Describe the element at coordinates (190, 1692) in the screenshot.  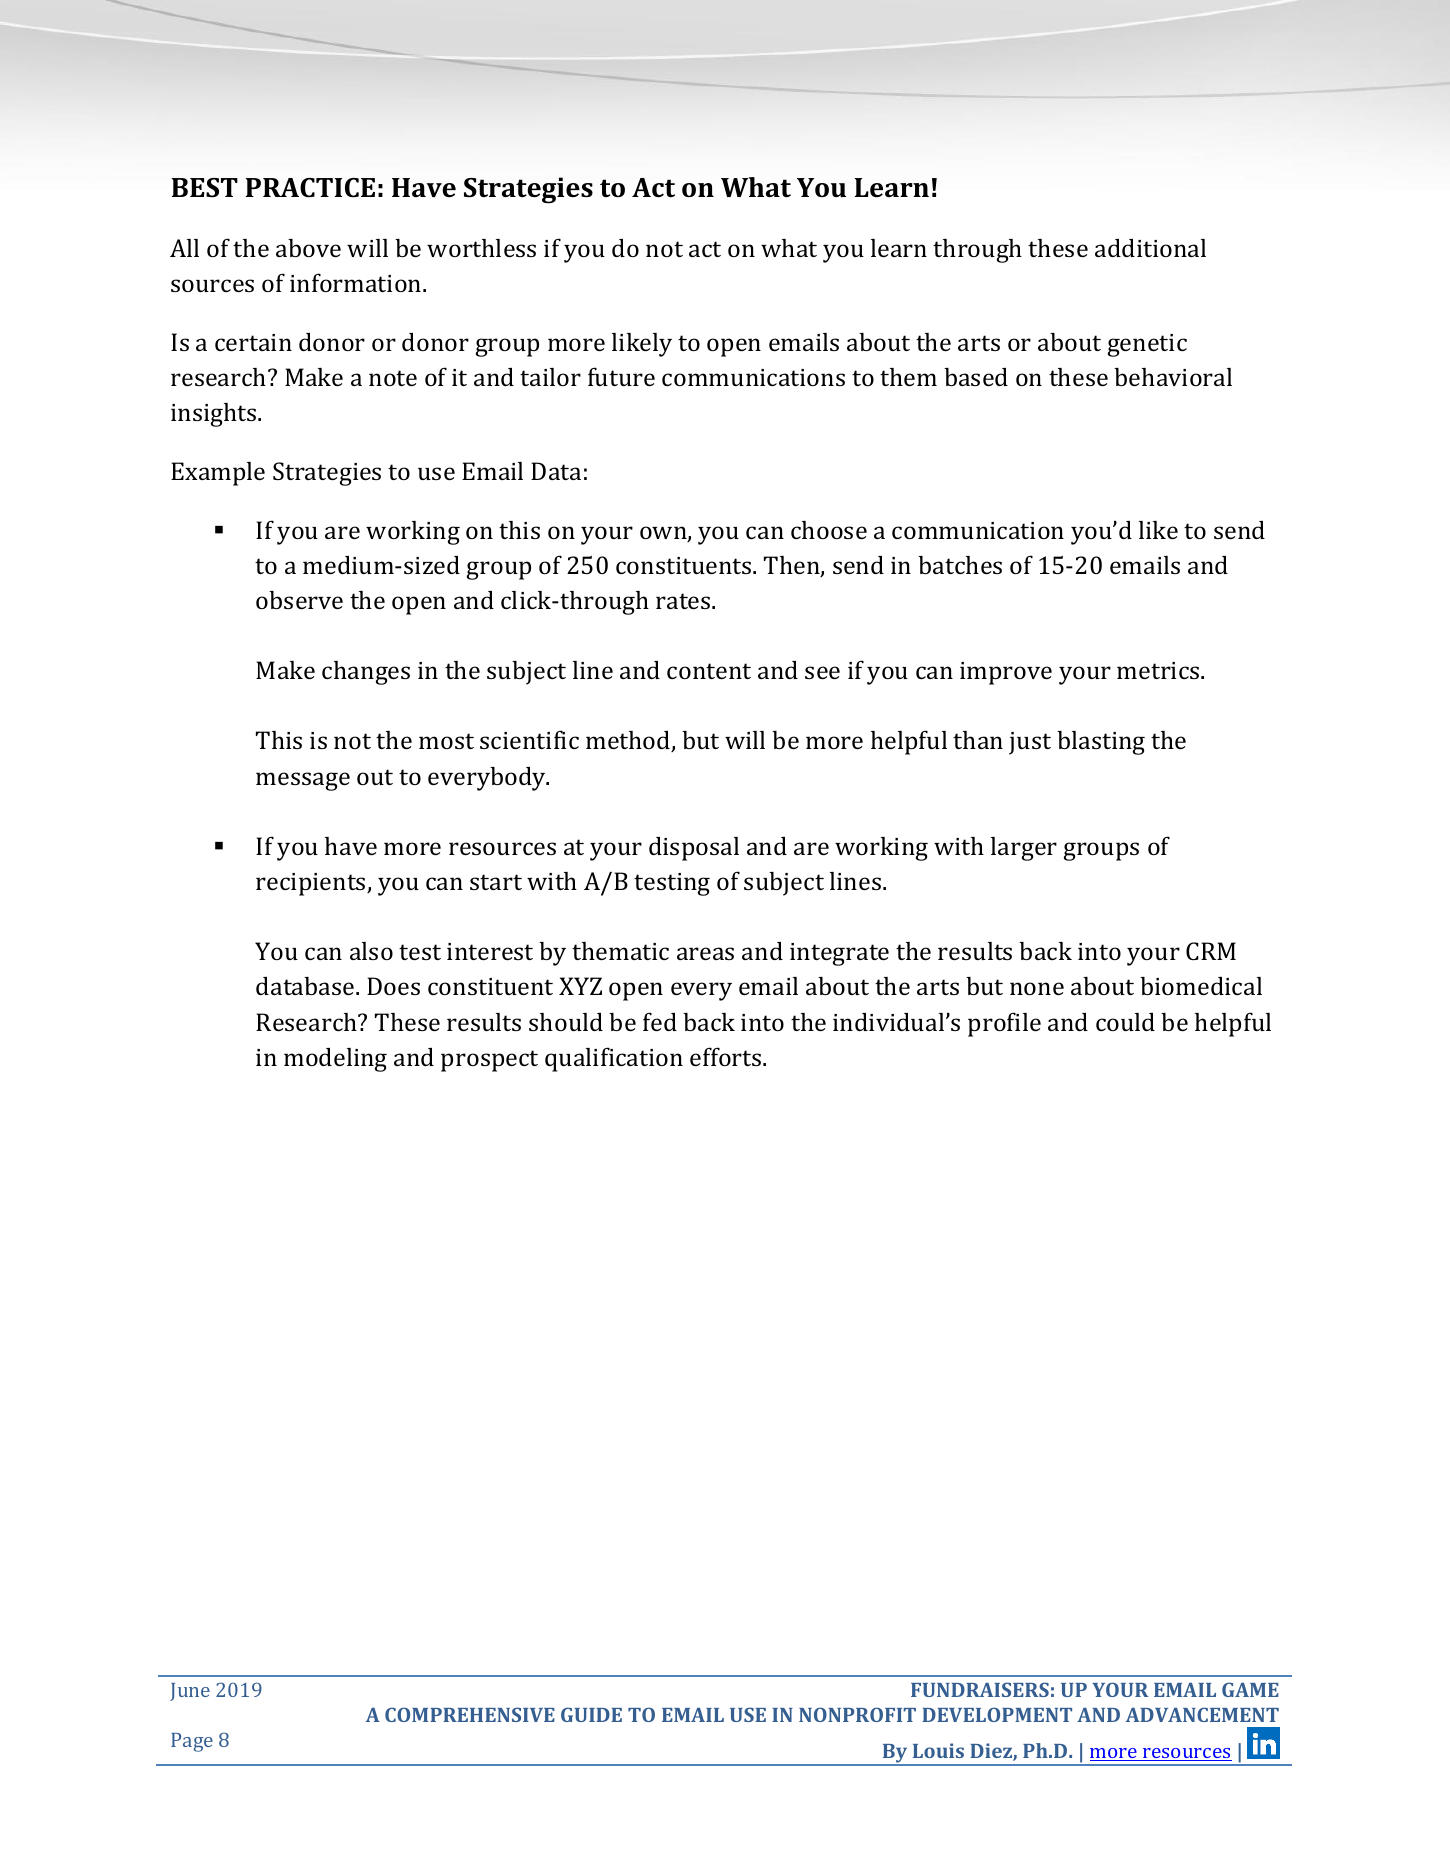
I see `June` at that location.
